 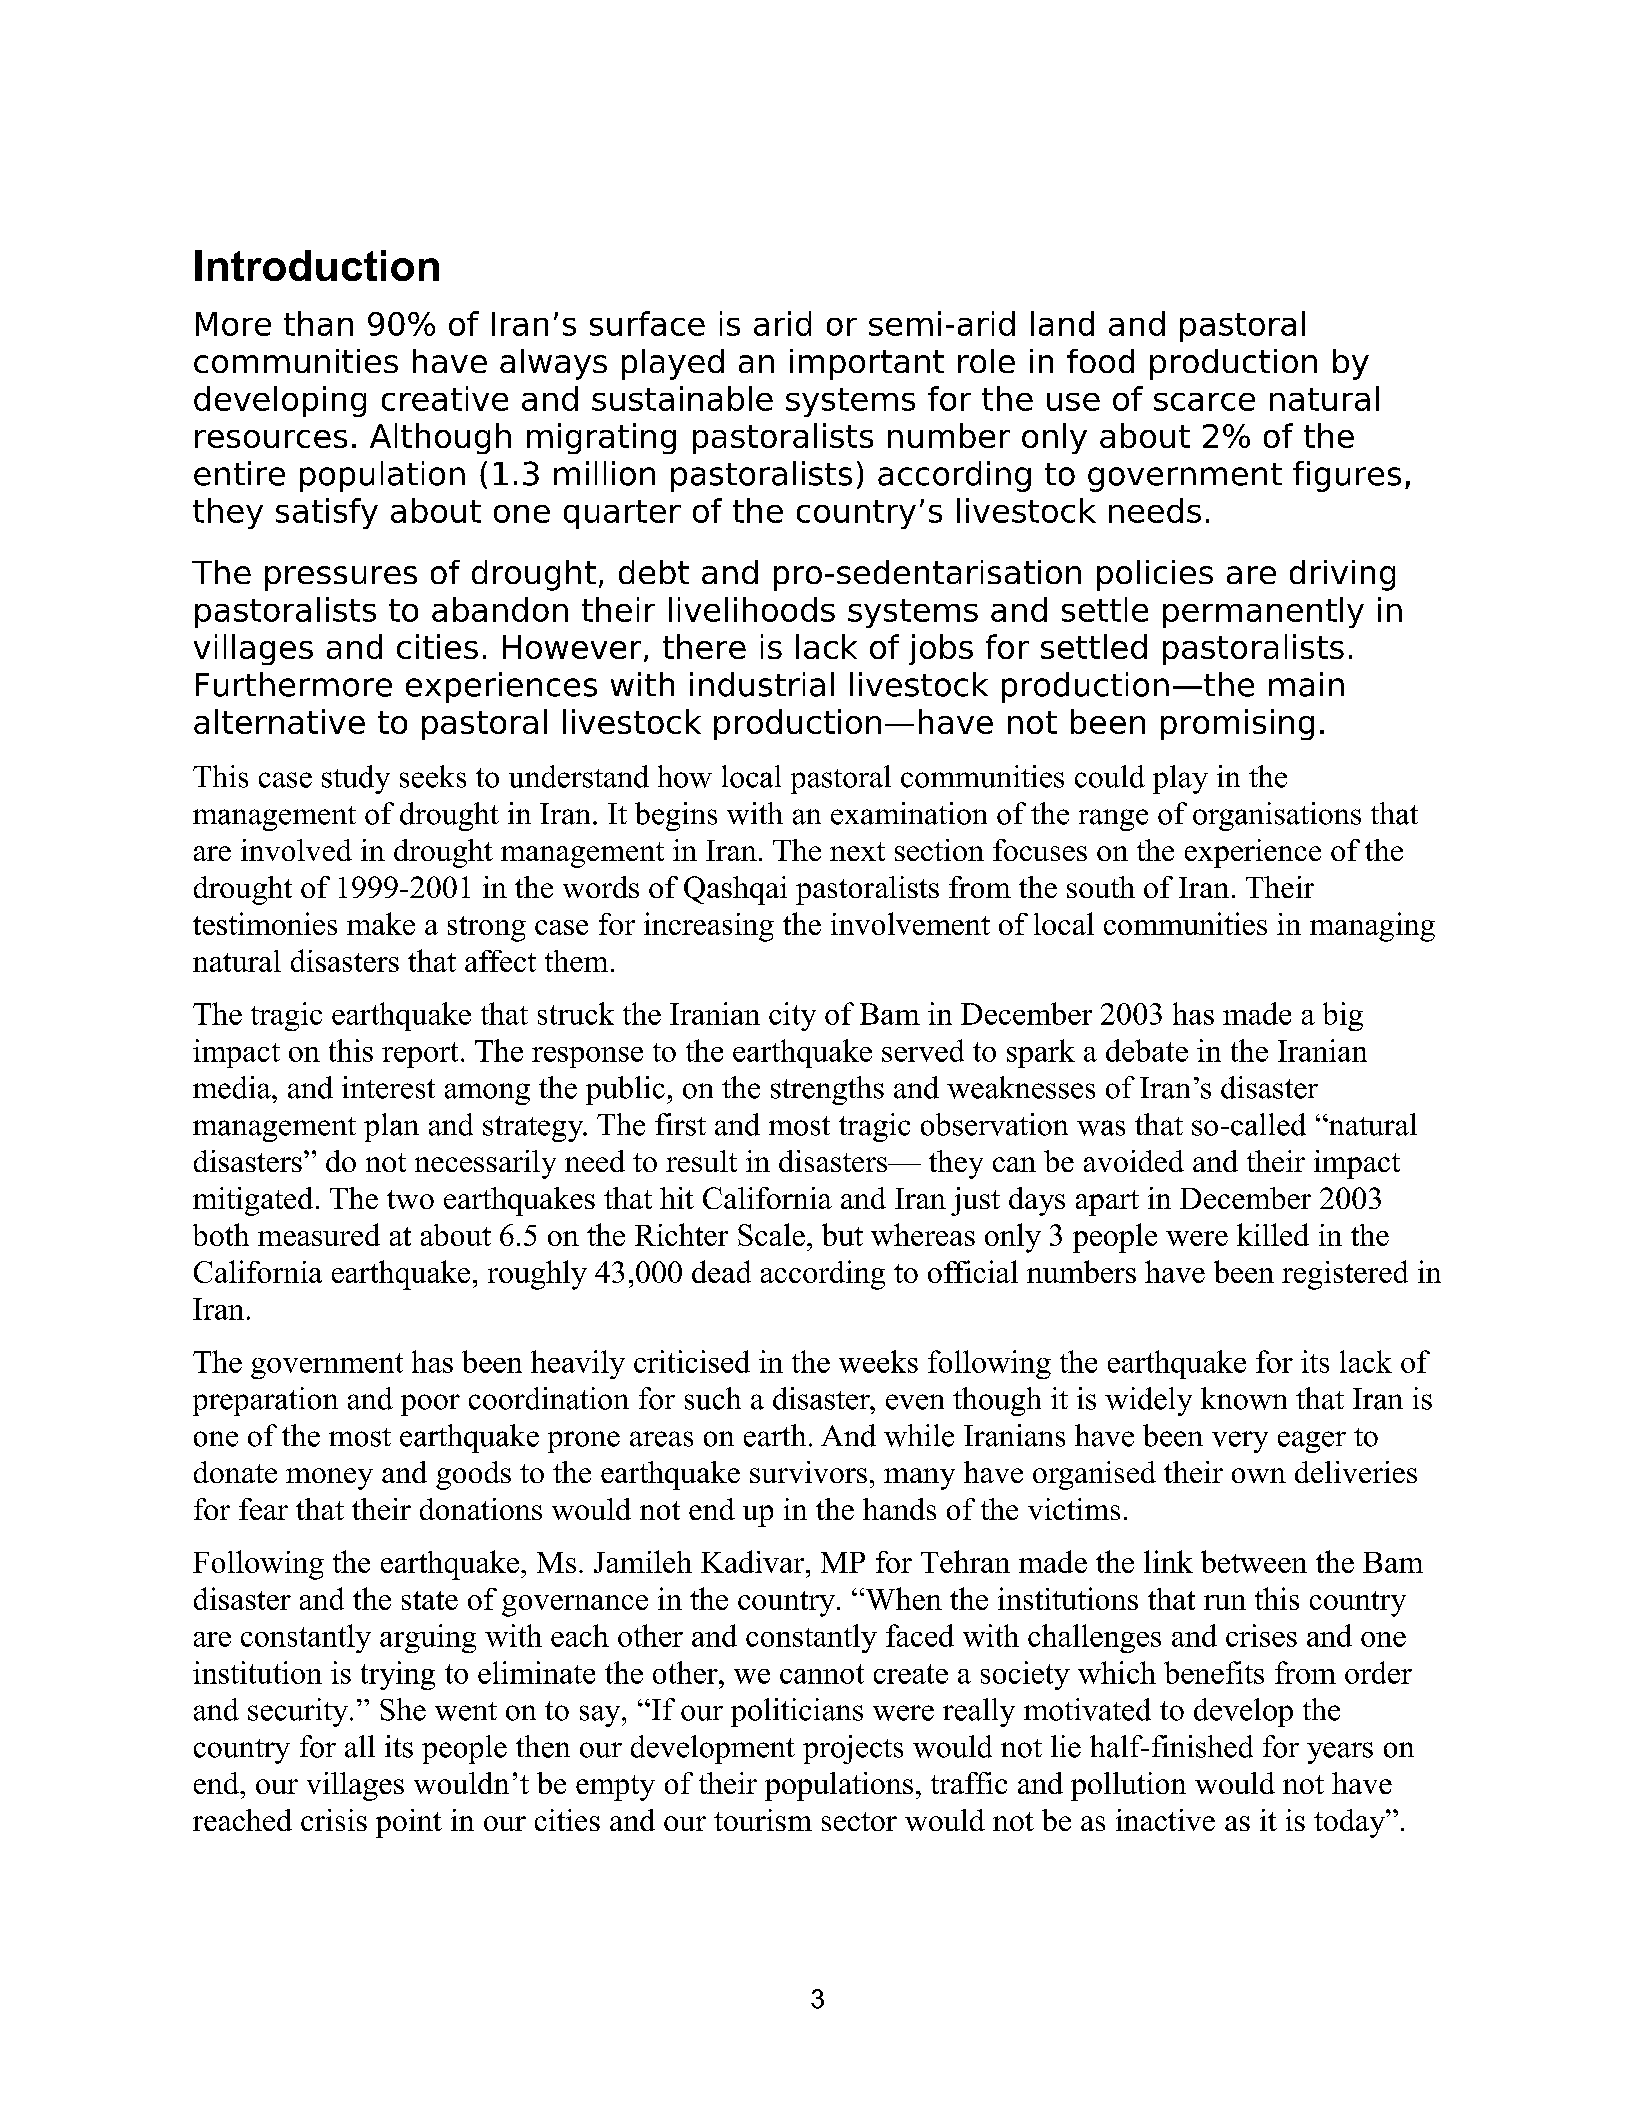 I want to click on known, so click(x=1244, y=1398).
